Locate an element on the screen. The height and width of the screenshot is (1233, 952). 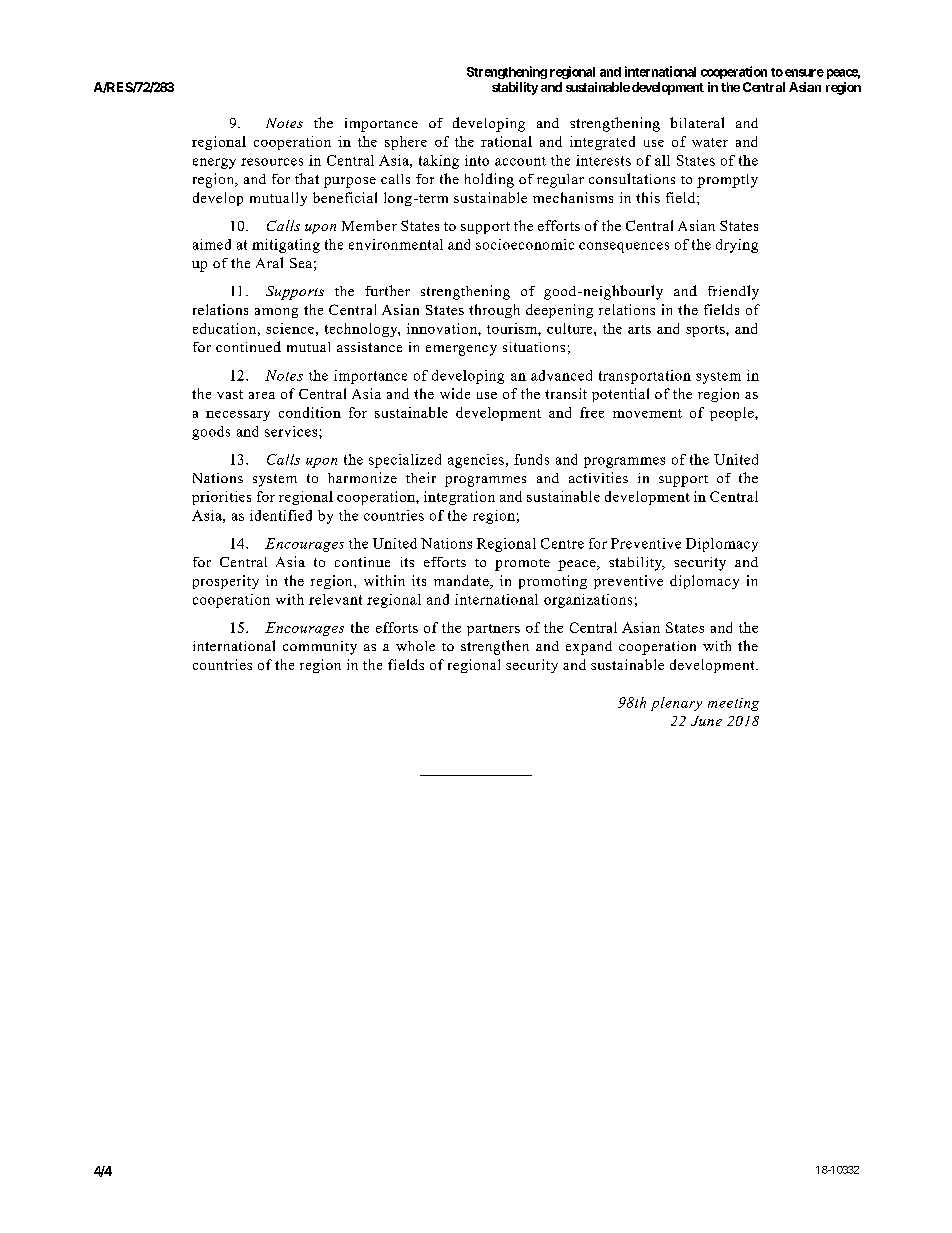
expand is located at coordinates (589, 648).
